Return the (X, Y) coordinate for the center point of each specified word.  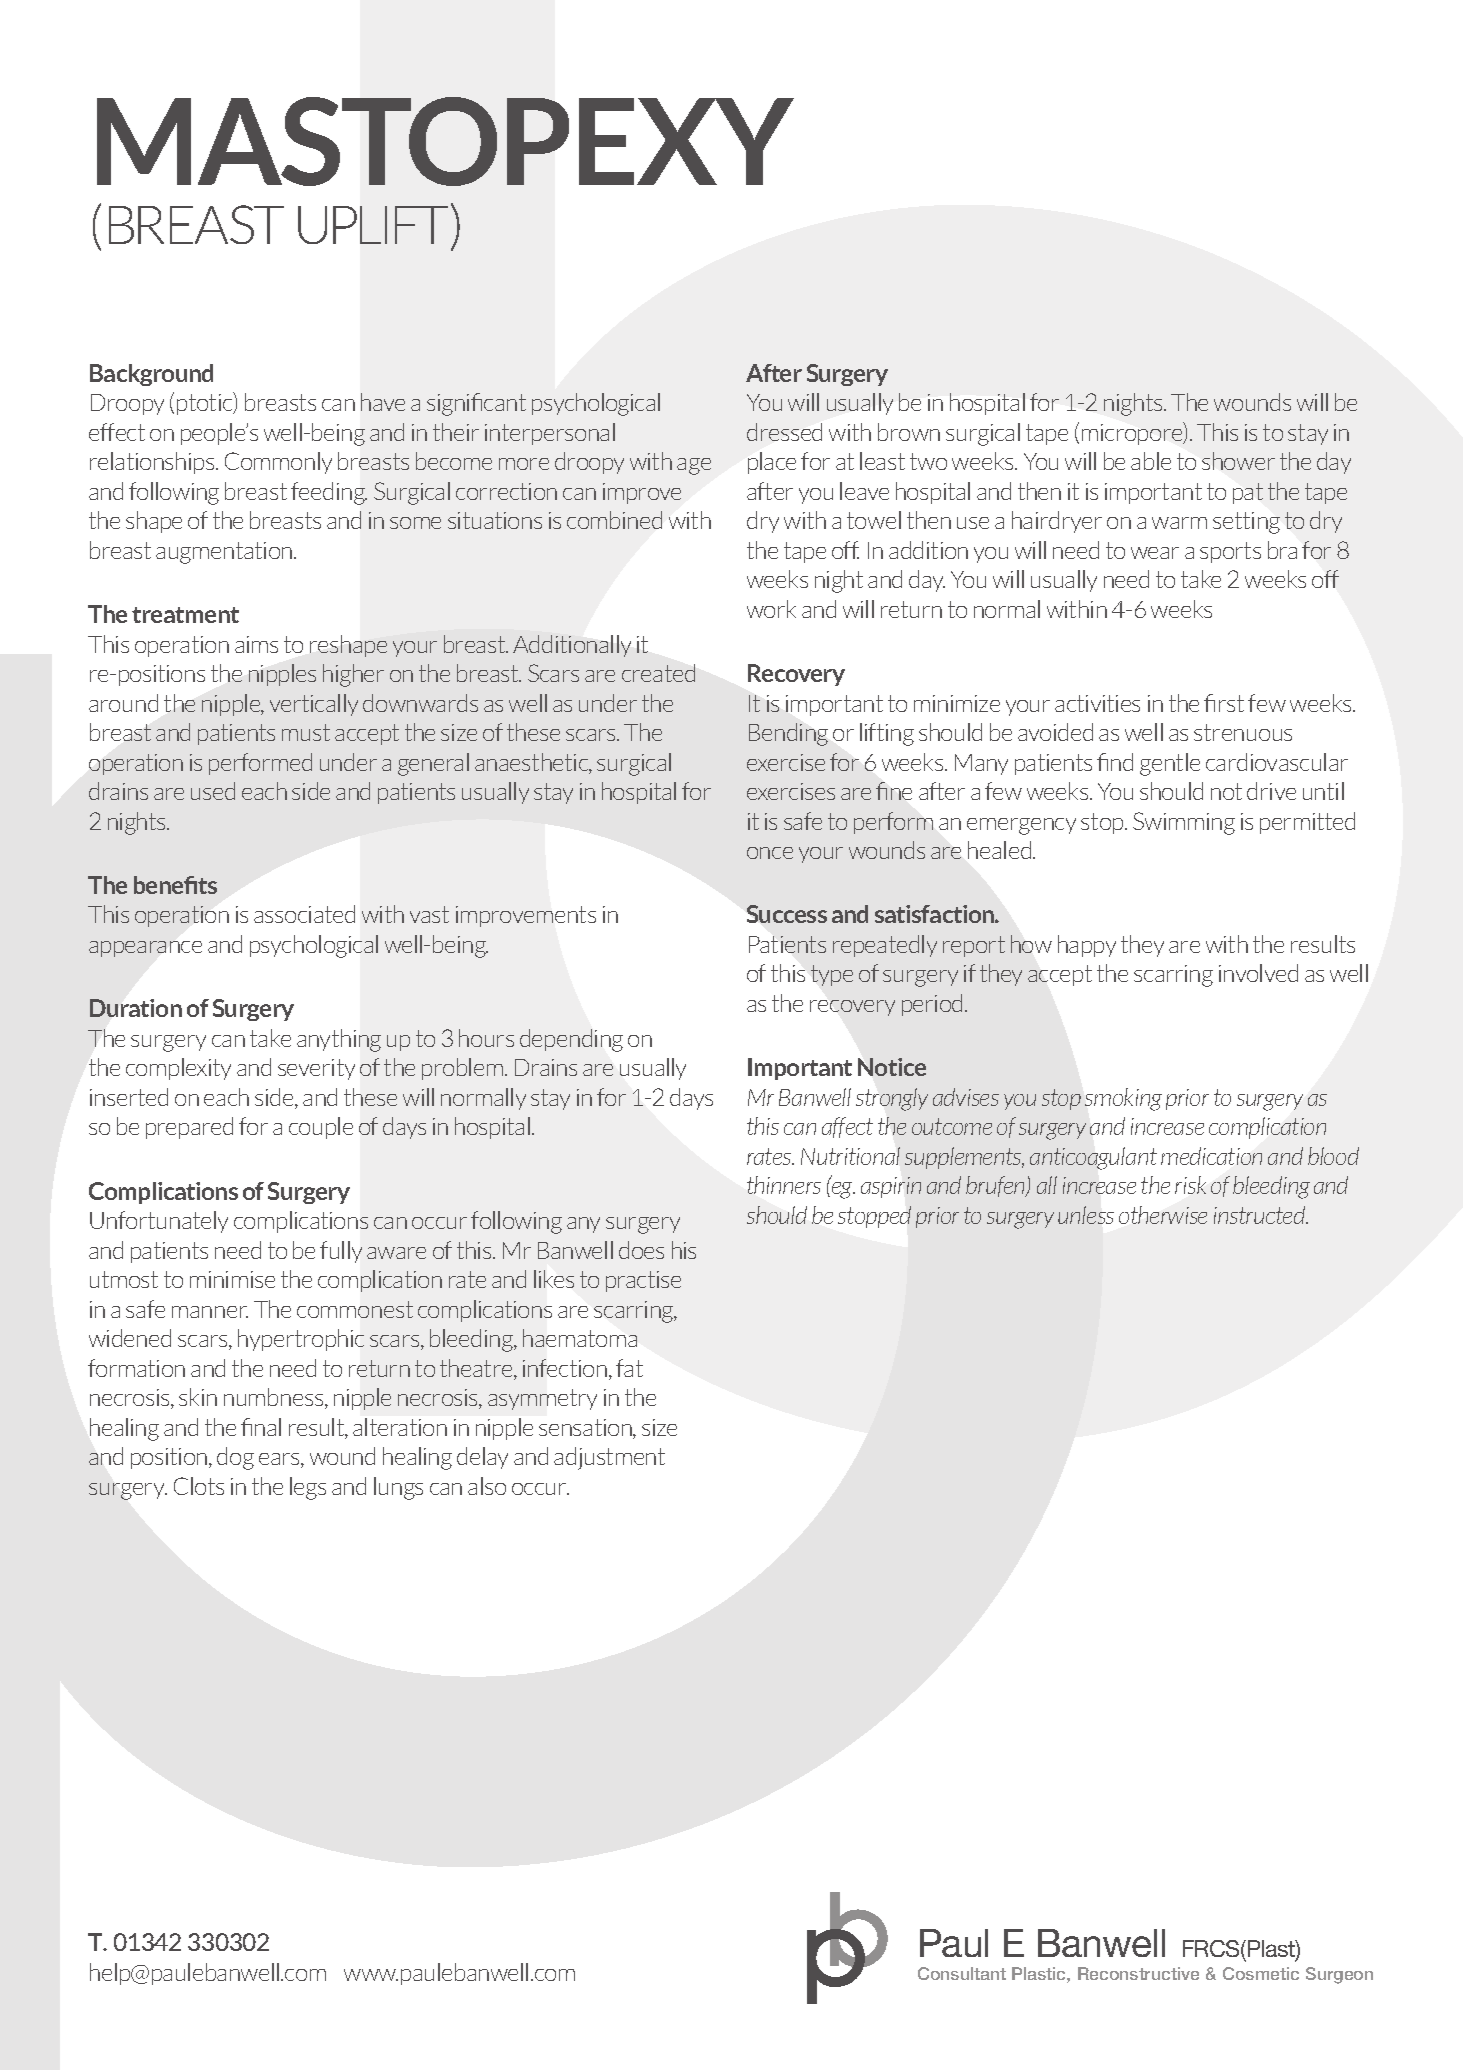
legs (308, 1488)
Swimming (1184, 823)
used (213, 791)
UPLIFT (373, 225)
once (770, 853)
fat (629, 1368)
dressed (784, 432)
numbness (275, 1398)
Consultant (962, 1973)
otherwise (1163, 1215)
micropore (1133, 433)
